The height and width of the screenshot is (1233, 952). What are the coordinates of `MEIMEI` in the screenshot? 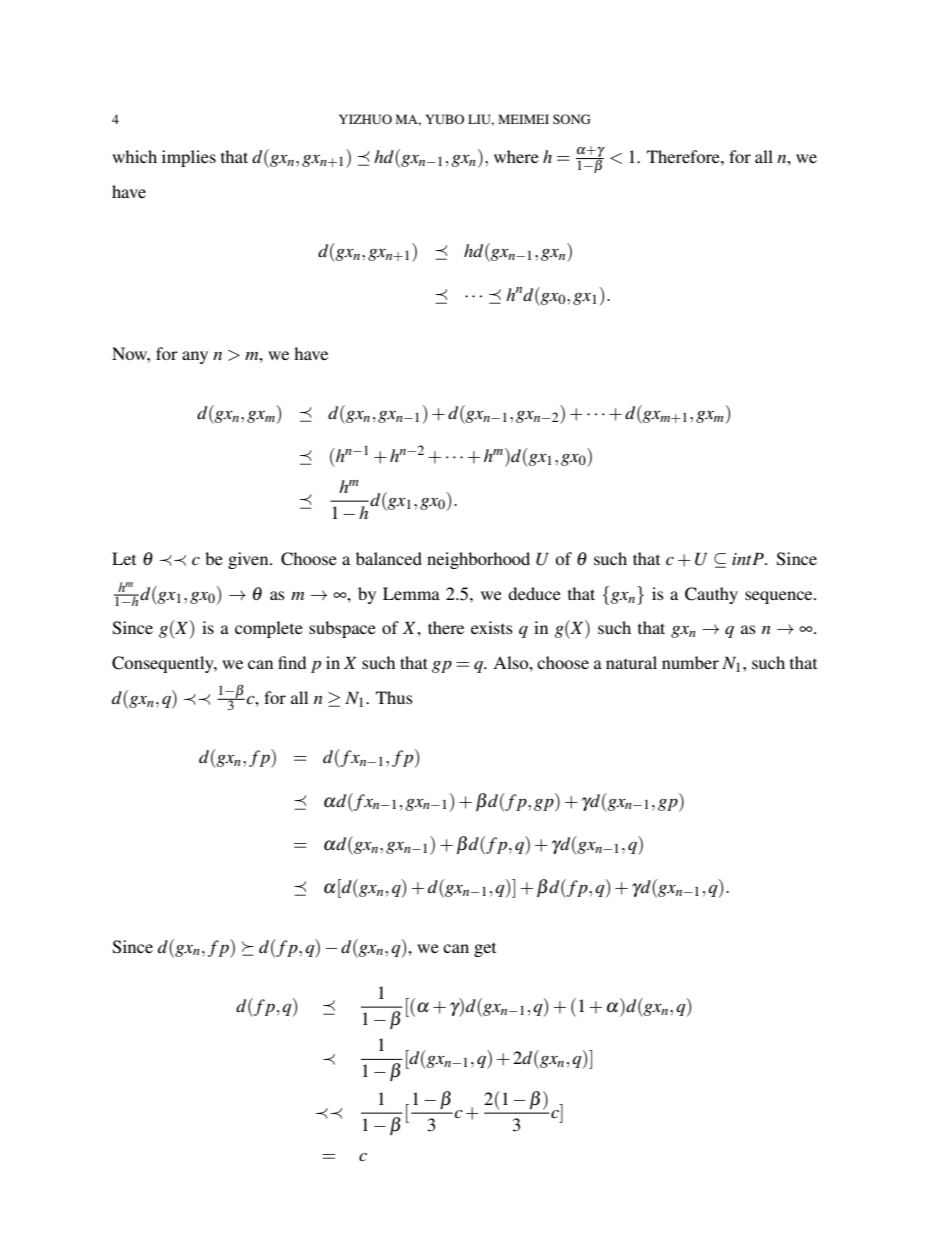 It's located at (523, 119).
